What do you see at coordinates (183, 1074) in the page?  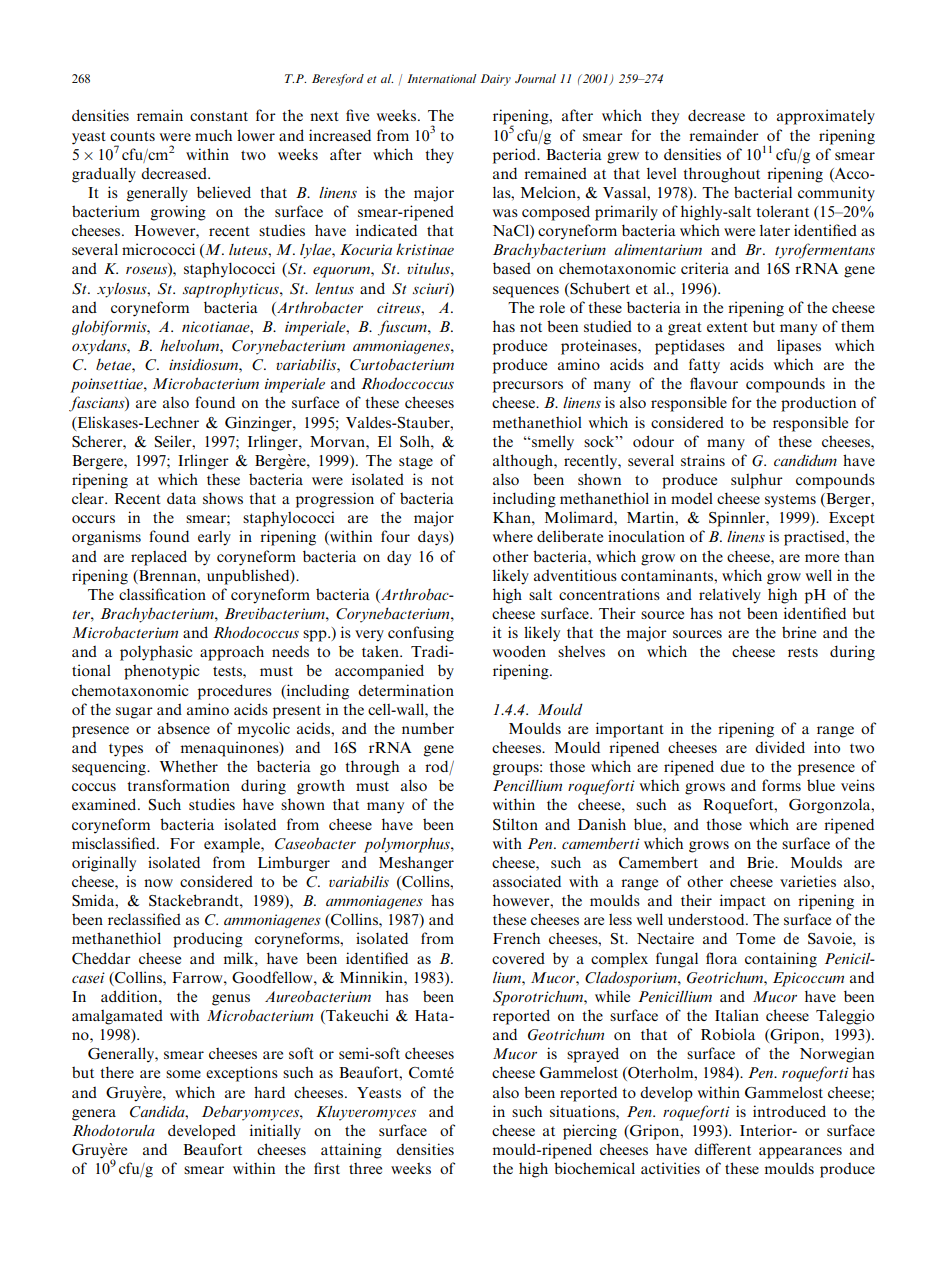 I see `some` at bounding box center [183, 1074].
